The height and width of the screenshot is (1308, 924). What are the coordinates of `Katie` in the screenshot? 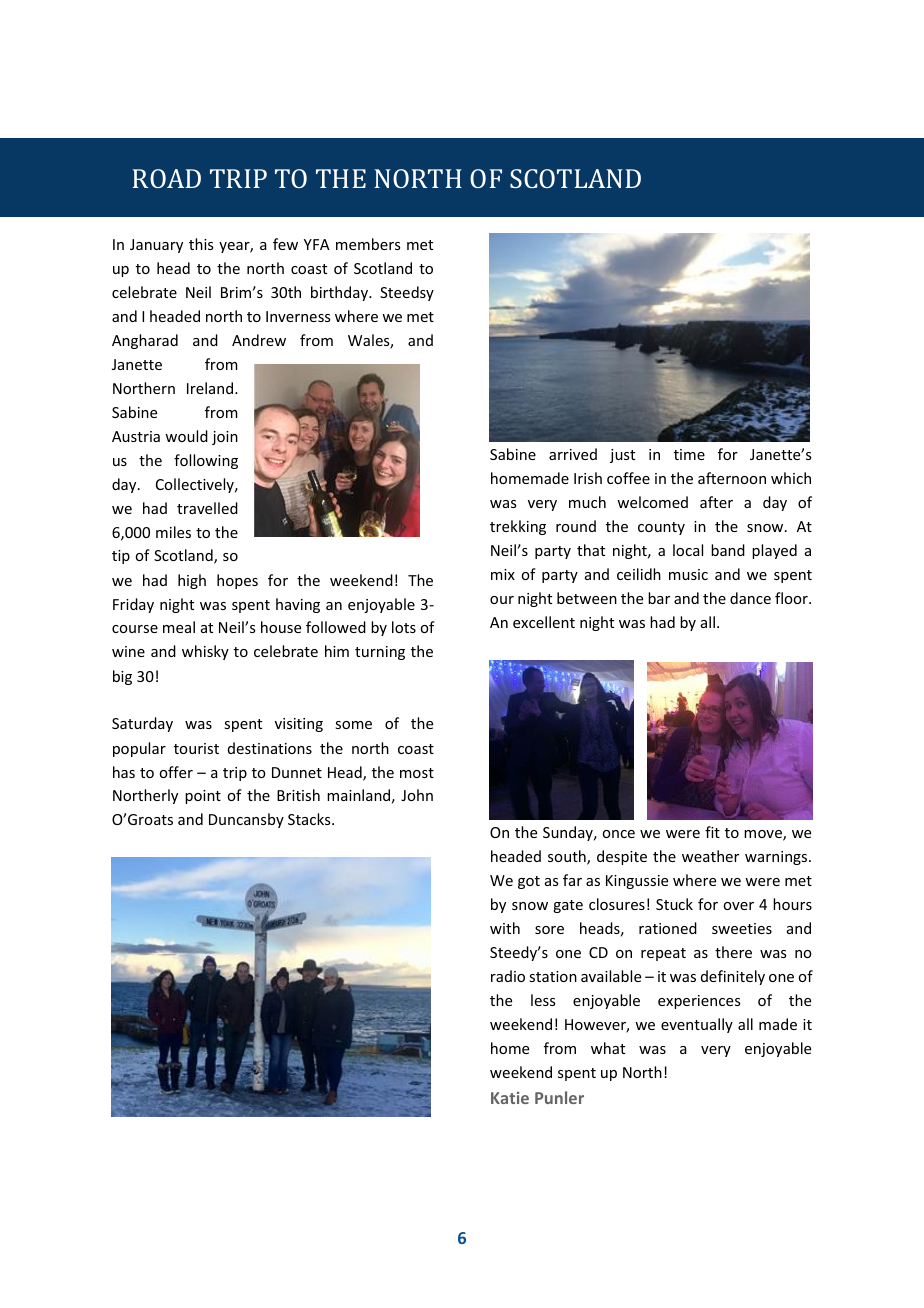 It's located at (510, 1098).
